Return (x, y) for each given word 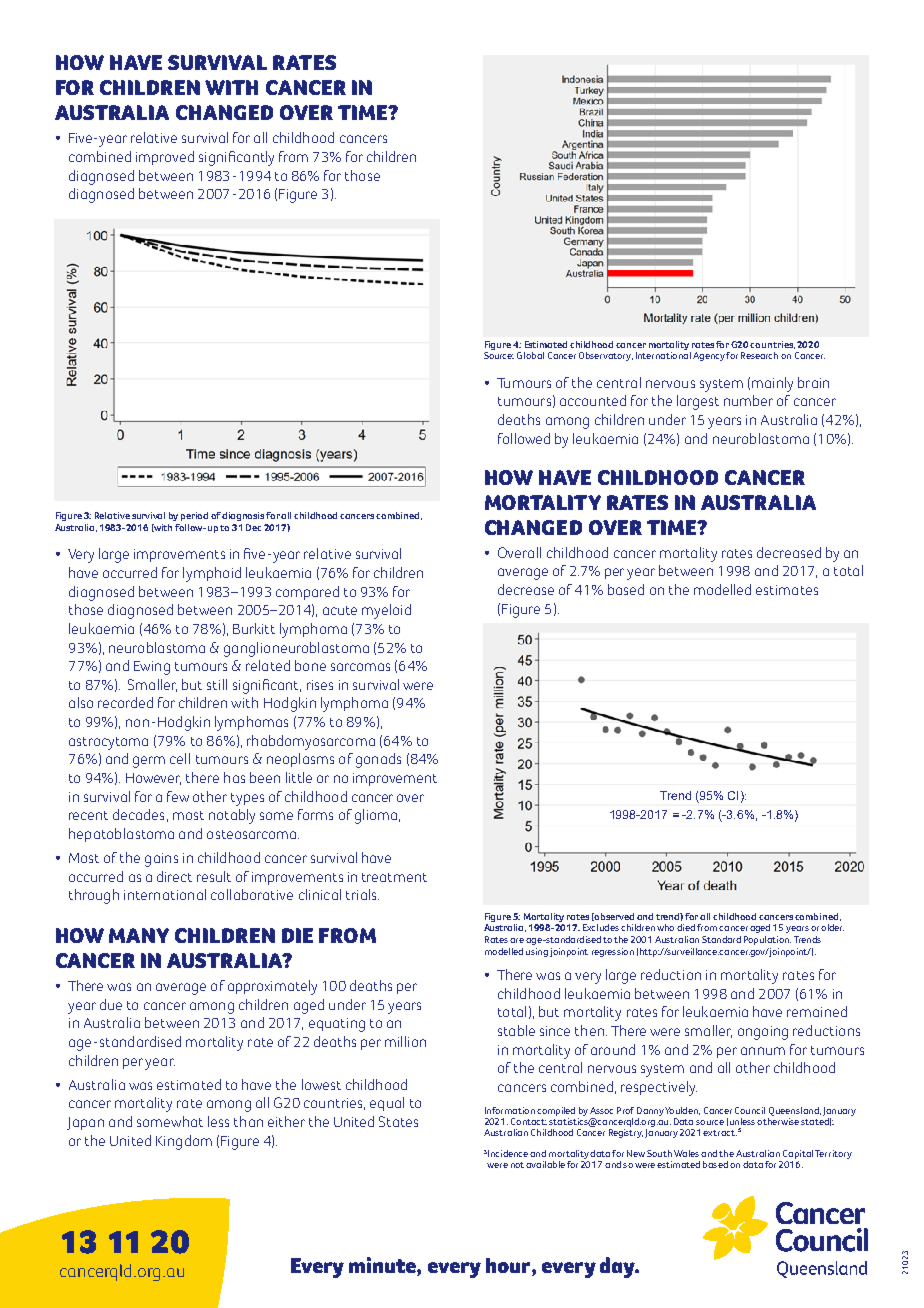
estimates (787, 590)
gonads (378, 760)
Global (530, 355)
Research (759, 355)
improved (165, 158)
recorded (125, 702)
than (248, 1121)
